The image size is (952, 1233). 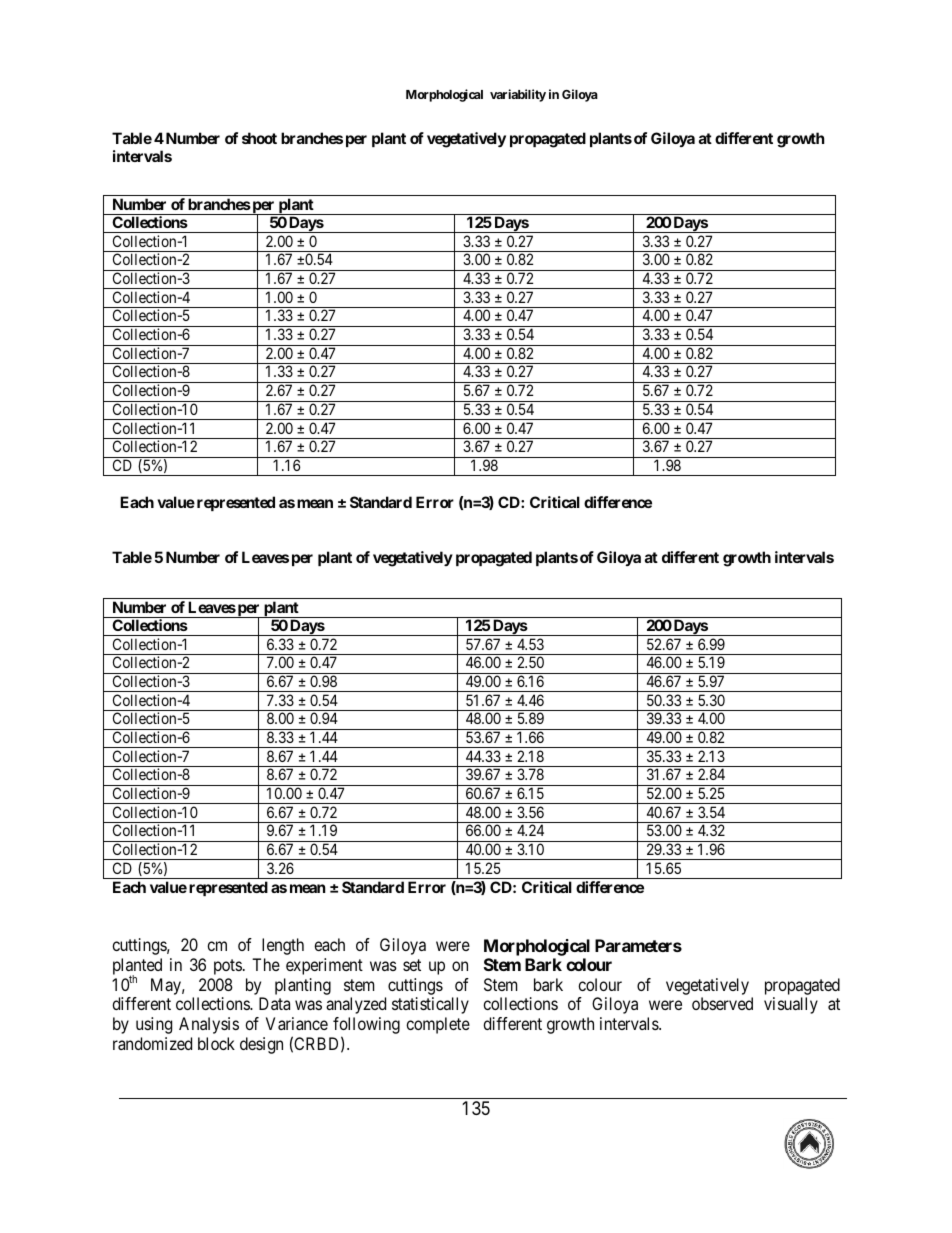 What do you see at coordinates (209, 1025) in the screenshot?
I see `Analysis` at bounding box center [209, 1025].
